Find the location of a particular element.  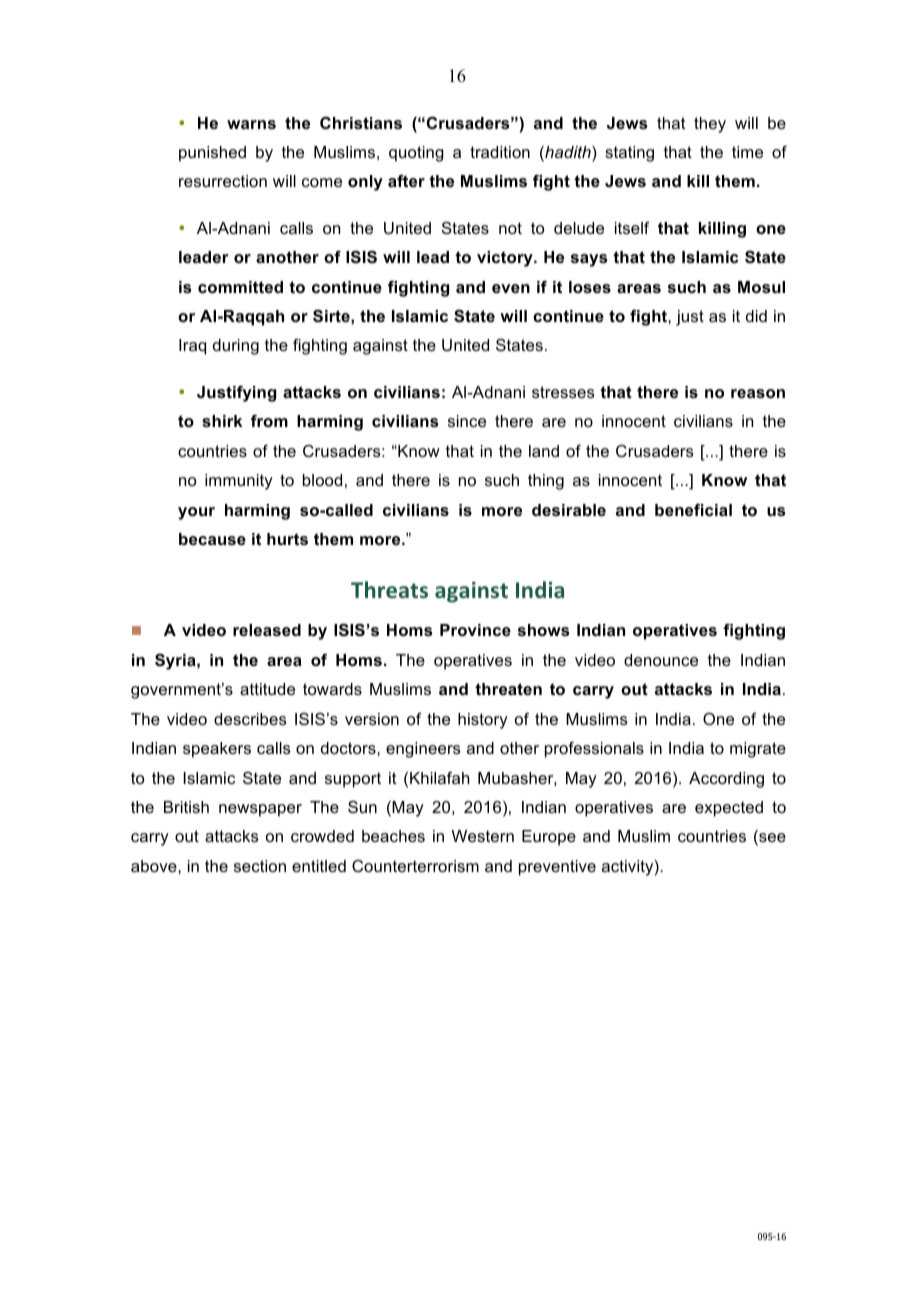

denounce is located at coordinates (661, 660).
